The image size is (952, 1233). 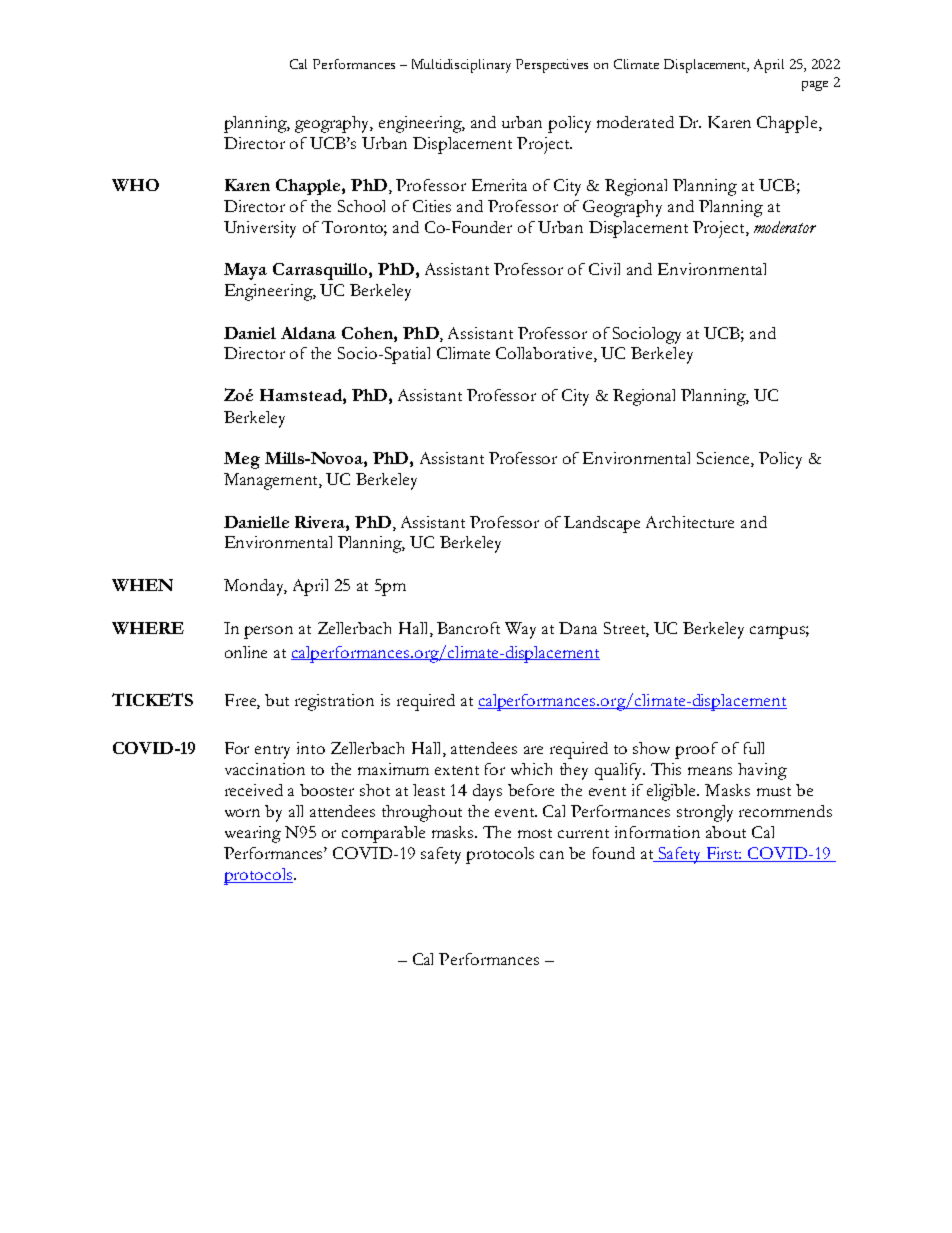 What do you see at coordinates (815, 86) in the document?
I see `page` at bounding box center [815, 86].
